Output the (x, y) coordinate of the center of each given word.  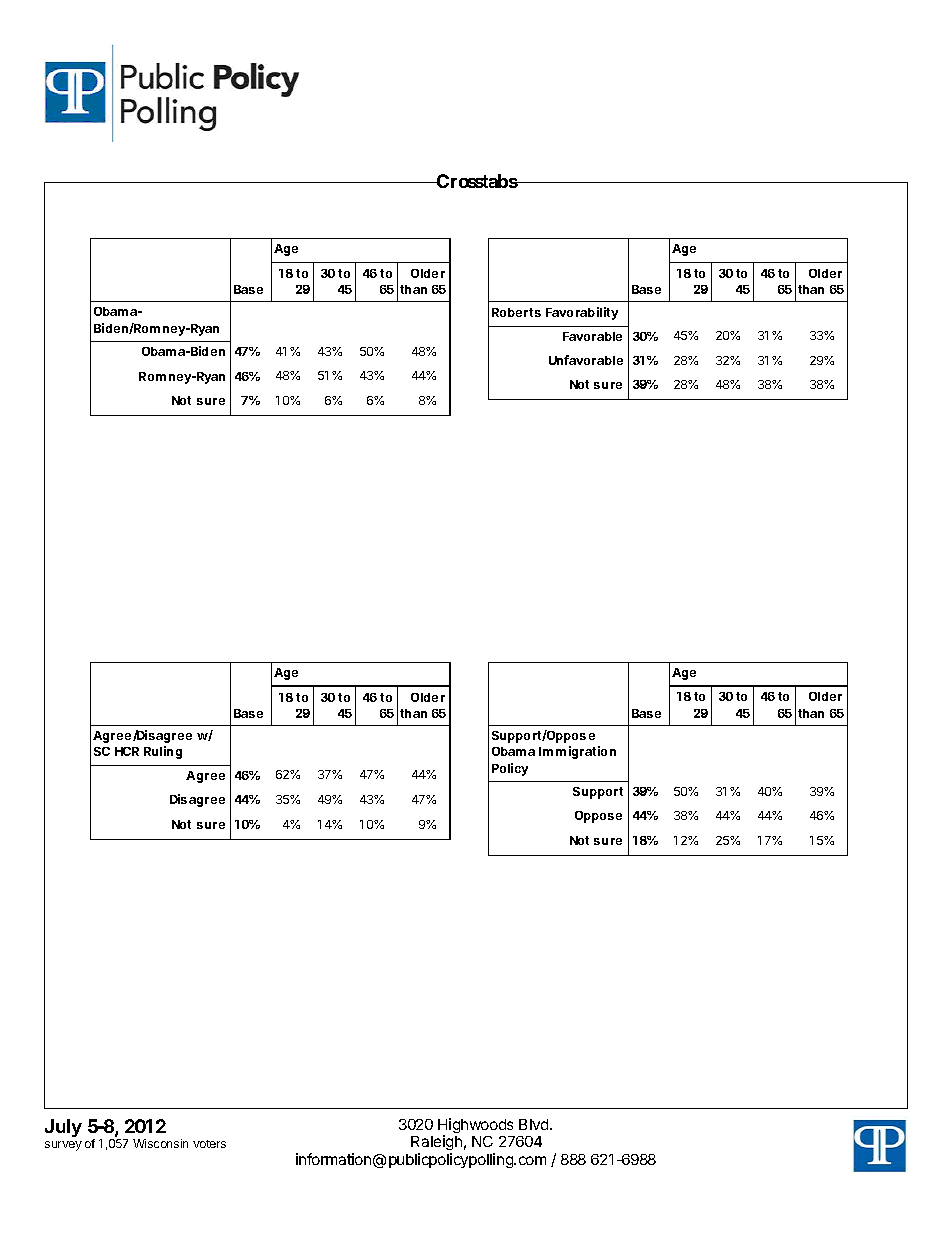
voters (209, 1144)
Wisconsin (160, 1143)
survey (63, 1146)
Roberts (516, 312)
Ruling (163, 752)
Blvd (535, 1124)
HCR (127, 751)
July (63, 1128)
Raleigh (436, 1142)
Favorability (582, 313)
